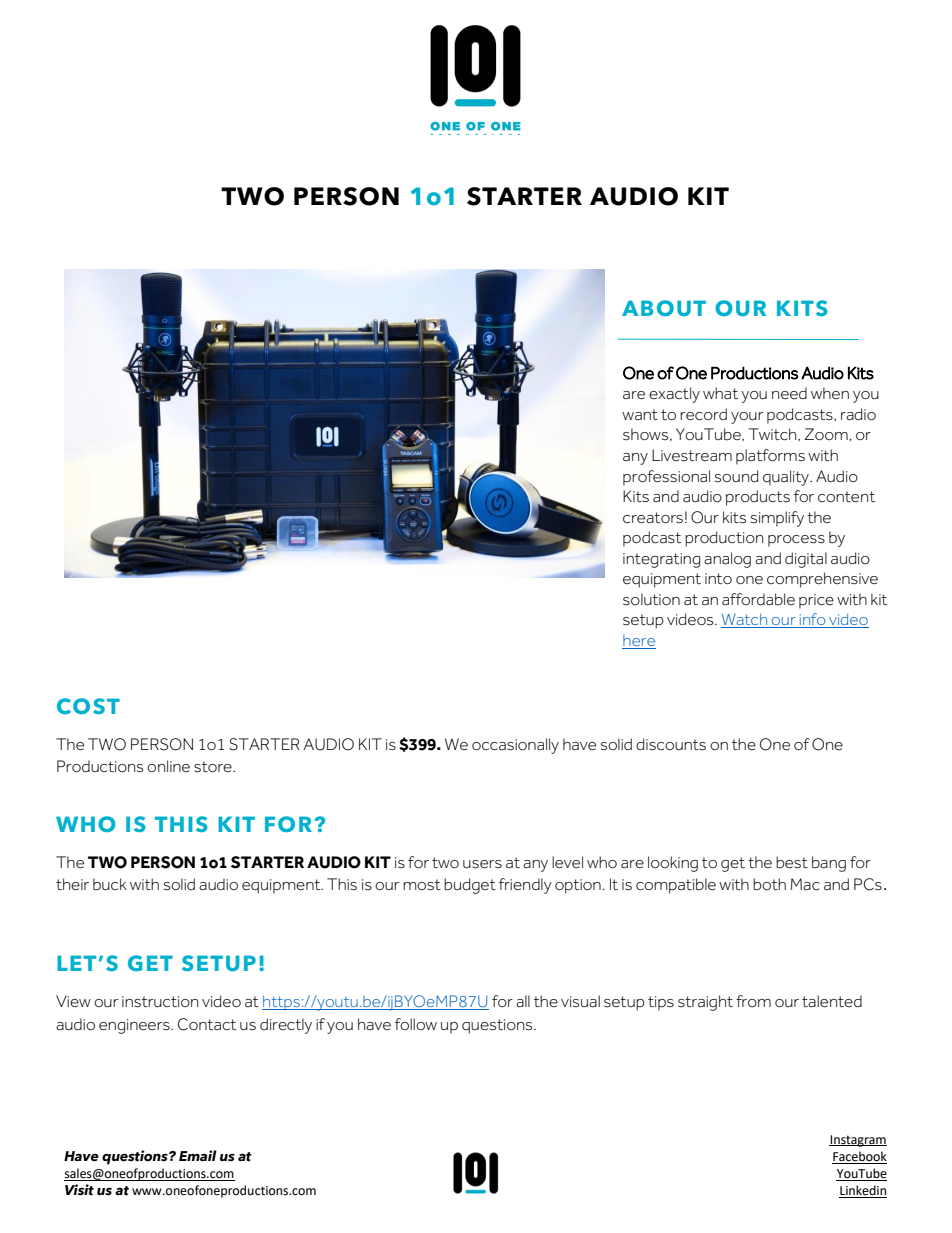 The image size is (952, 1233). Describe the element at coordinates (198, 1156) in the page. I see `Email` at that location.
